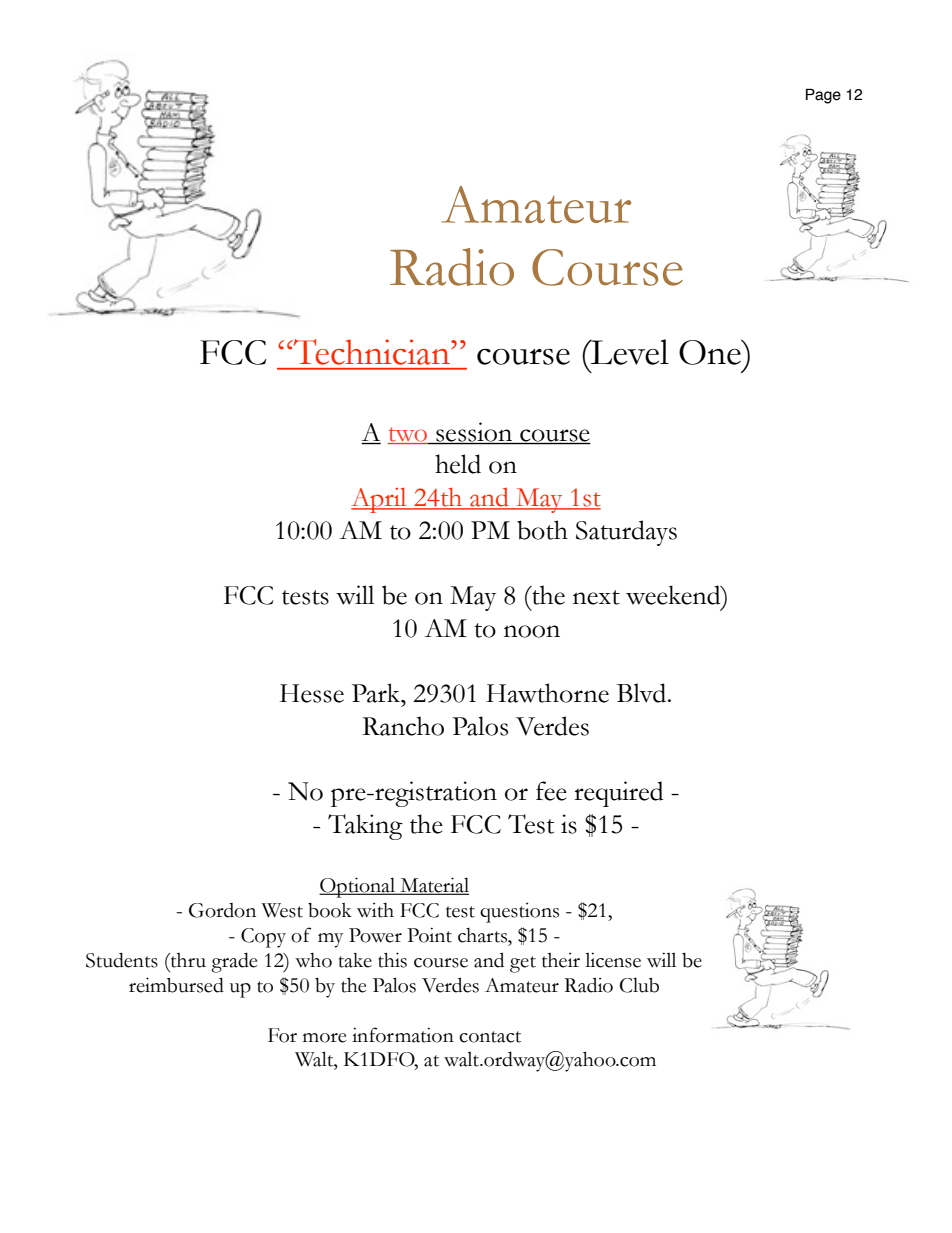 The width and height of the image is (952, 1233). What do you see at coordinates (711, 352) in the image?
I see `One` at bounding box center [711, 352].
